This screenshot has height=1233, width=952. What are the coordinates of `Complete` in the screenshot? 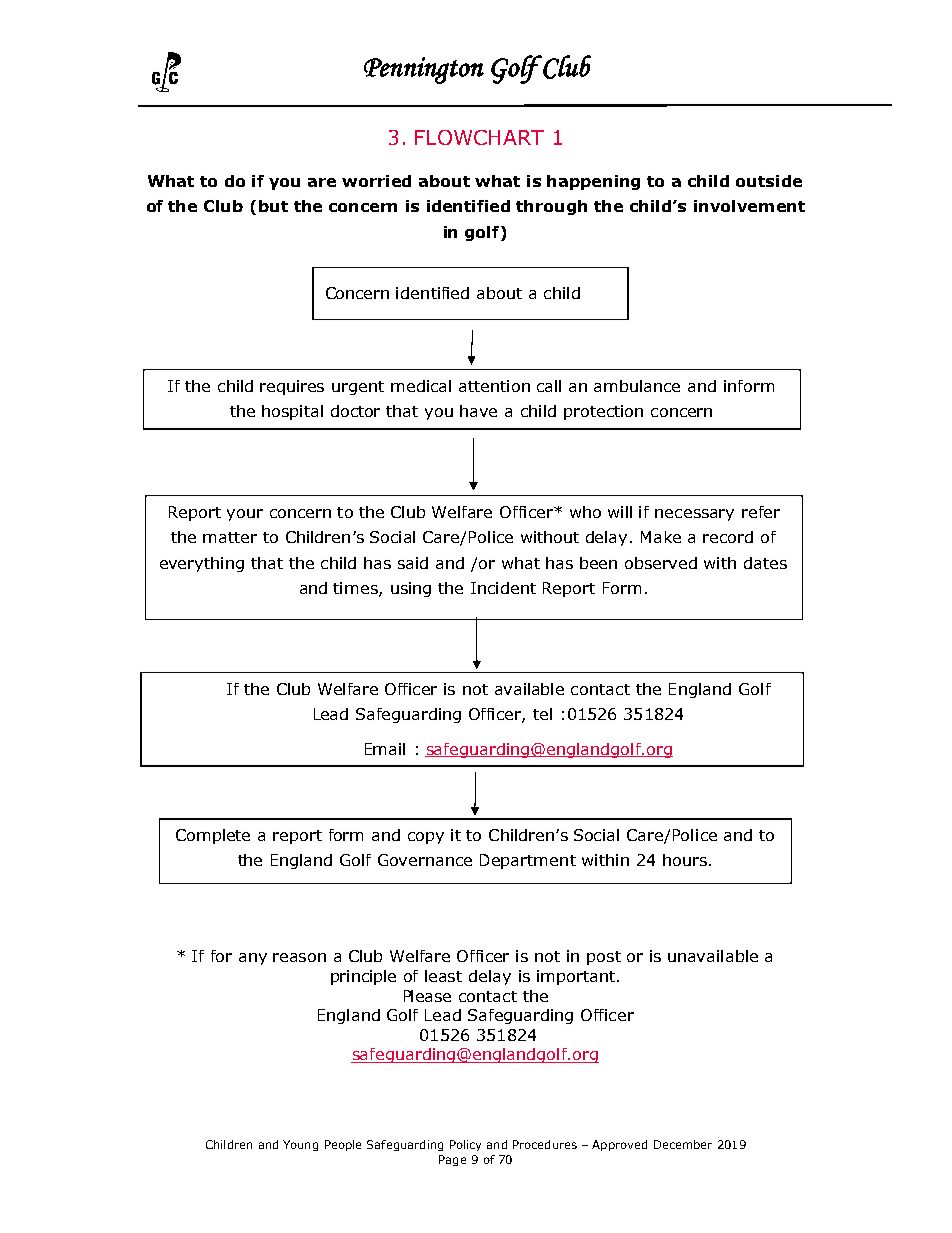 It's located at (213, 836).
